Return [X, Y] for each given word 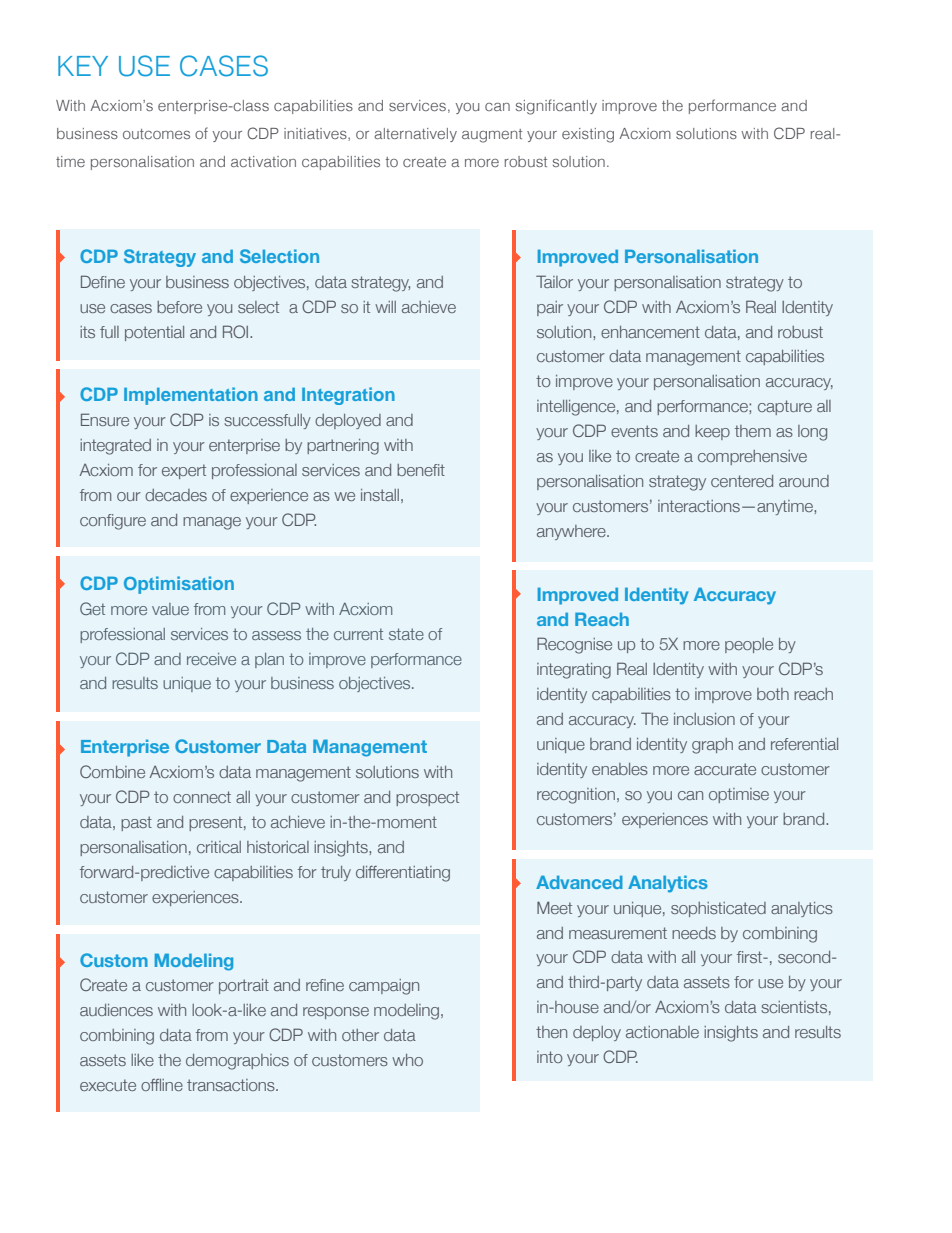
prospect [427, 798]
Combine [112, 771]
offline [162, 1085]
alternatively [415, 135]
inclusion [704, 719]
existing [588, 135]
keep [712, 432]
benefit [421, 470]
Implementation [191, 396]
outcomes [156, 134]
